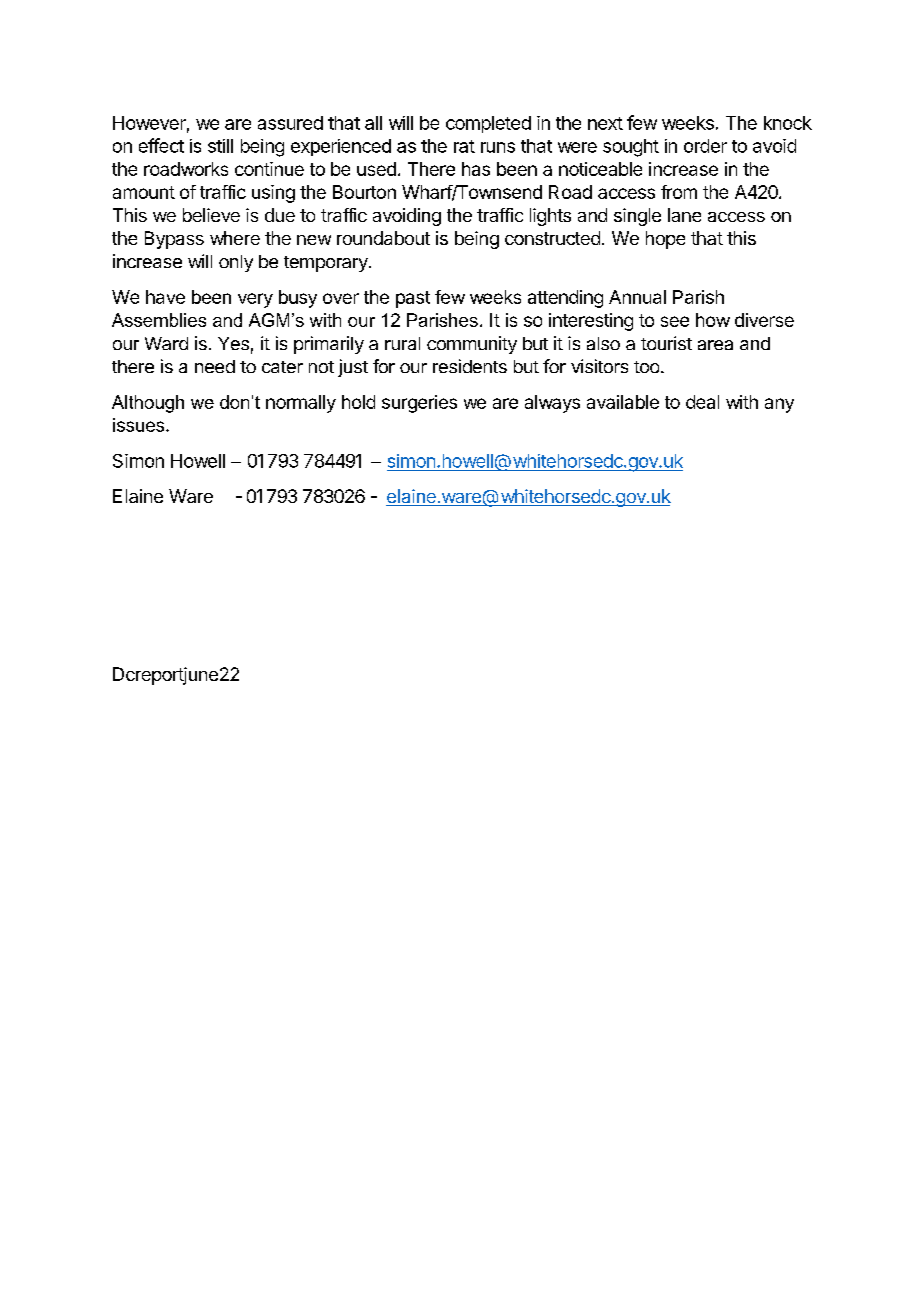  What do you see at coordinates (413, 299) in the image?
I see `past` at bounding box center [413, 299].
